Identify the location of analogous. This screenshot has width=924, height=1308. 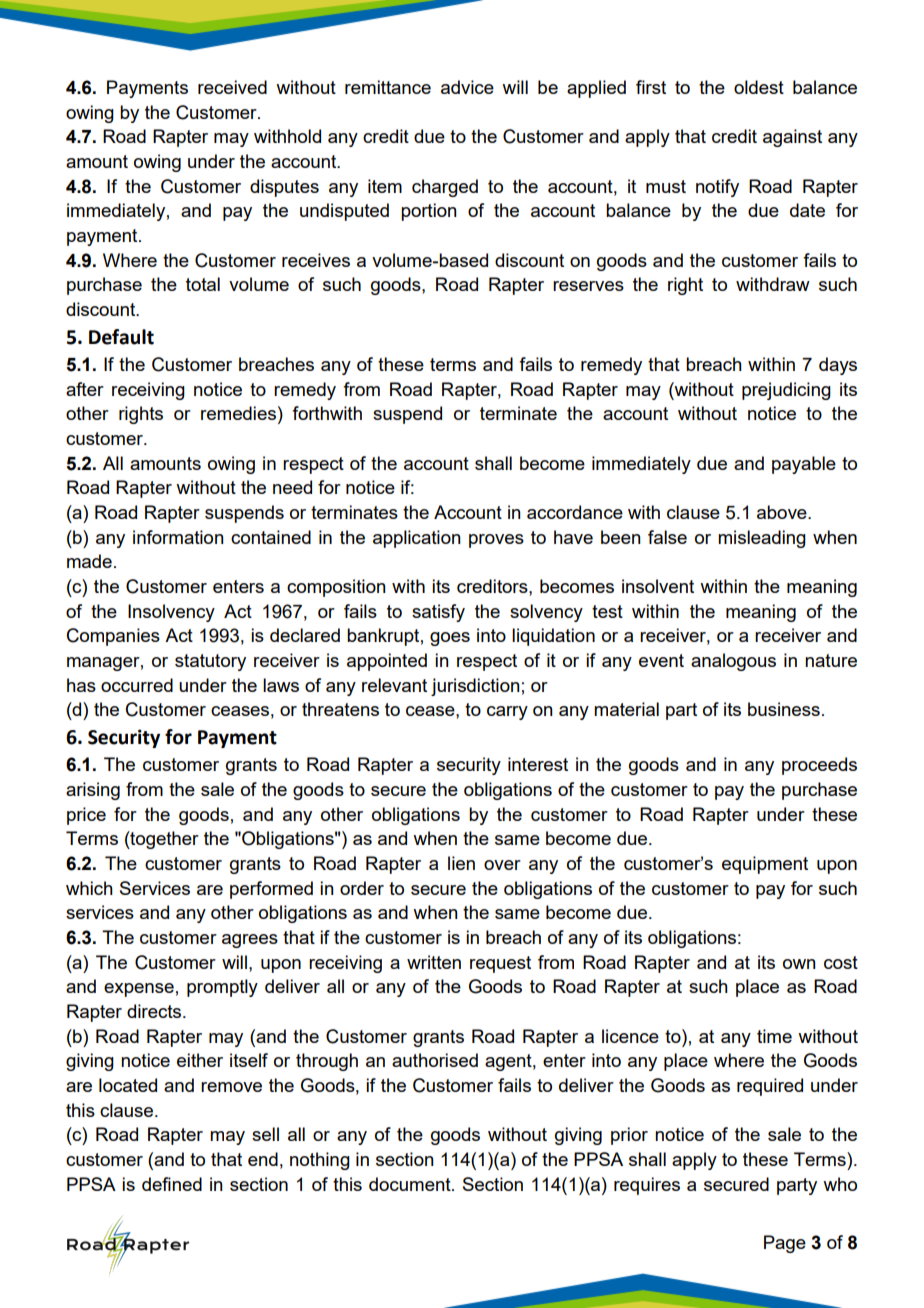
(733, 662).
